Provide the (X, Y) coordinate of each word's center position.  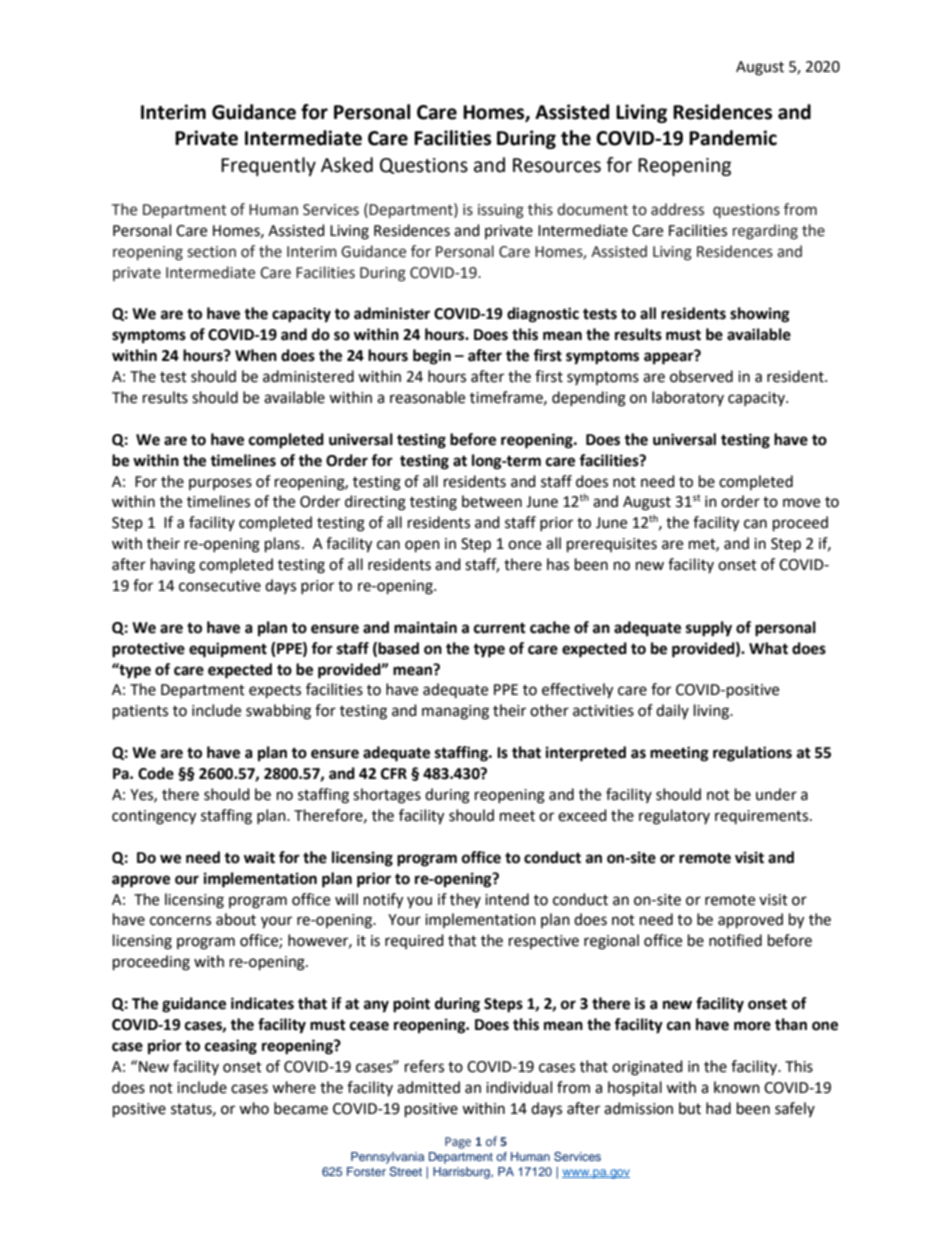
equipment (228, 650)
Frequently (268, 166)
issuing (501, 211)
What (768, 648)
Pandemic (733, 138)
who (254, 1108)
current (500, 628)
